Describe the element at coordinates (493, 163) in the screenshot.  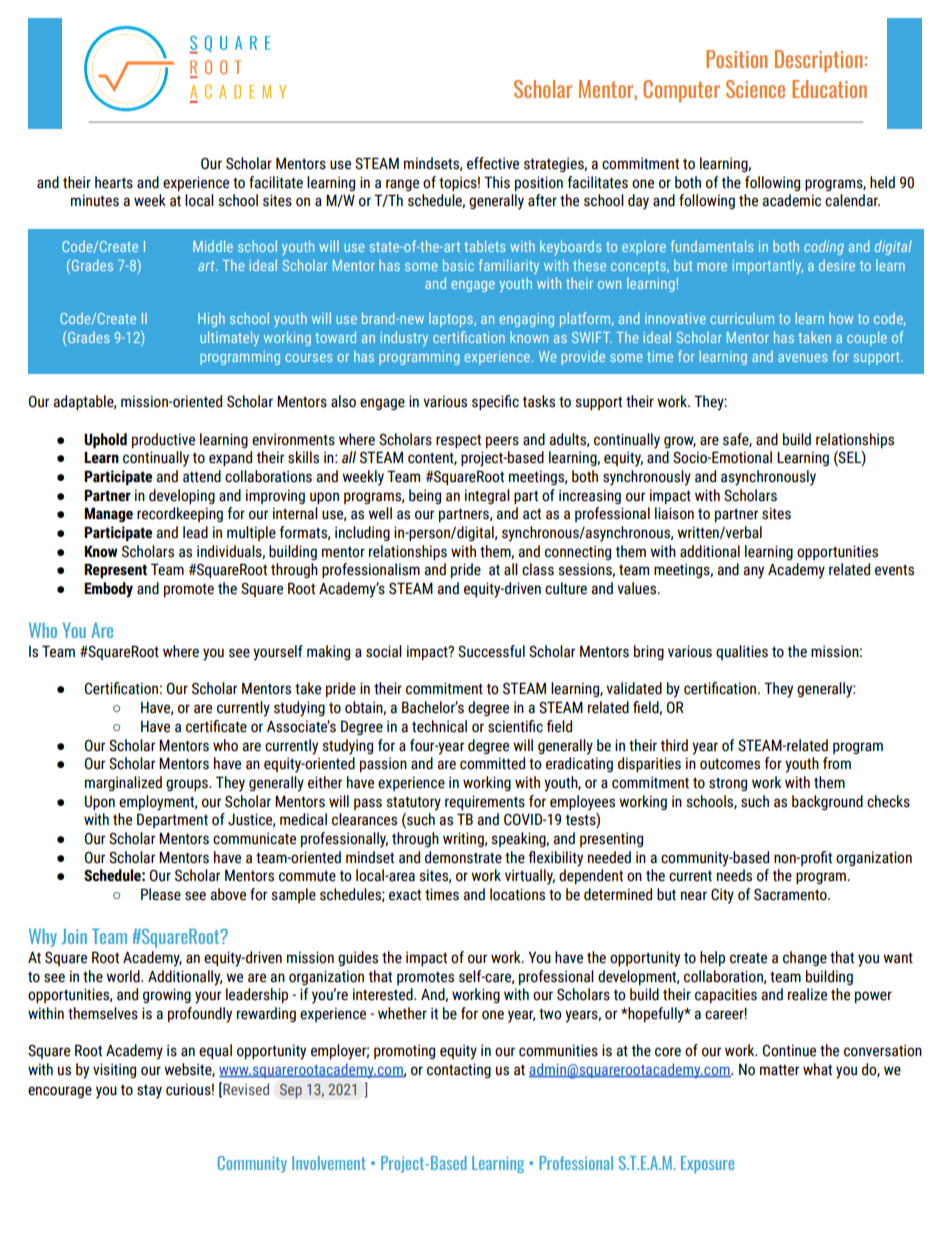
I see `effective` at that location.
